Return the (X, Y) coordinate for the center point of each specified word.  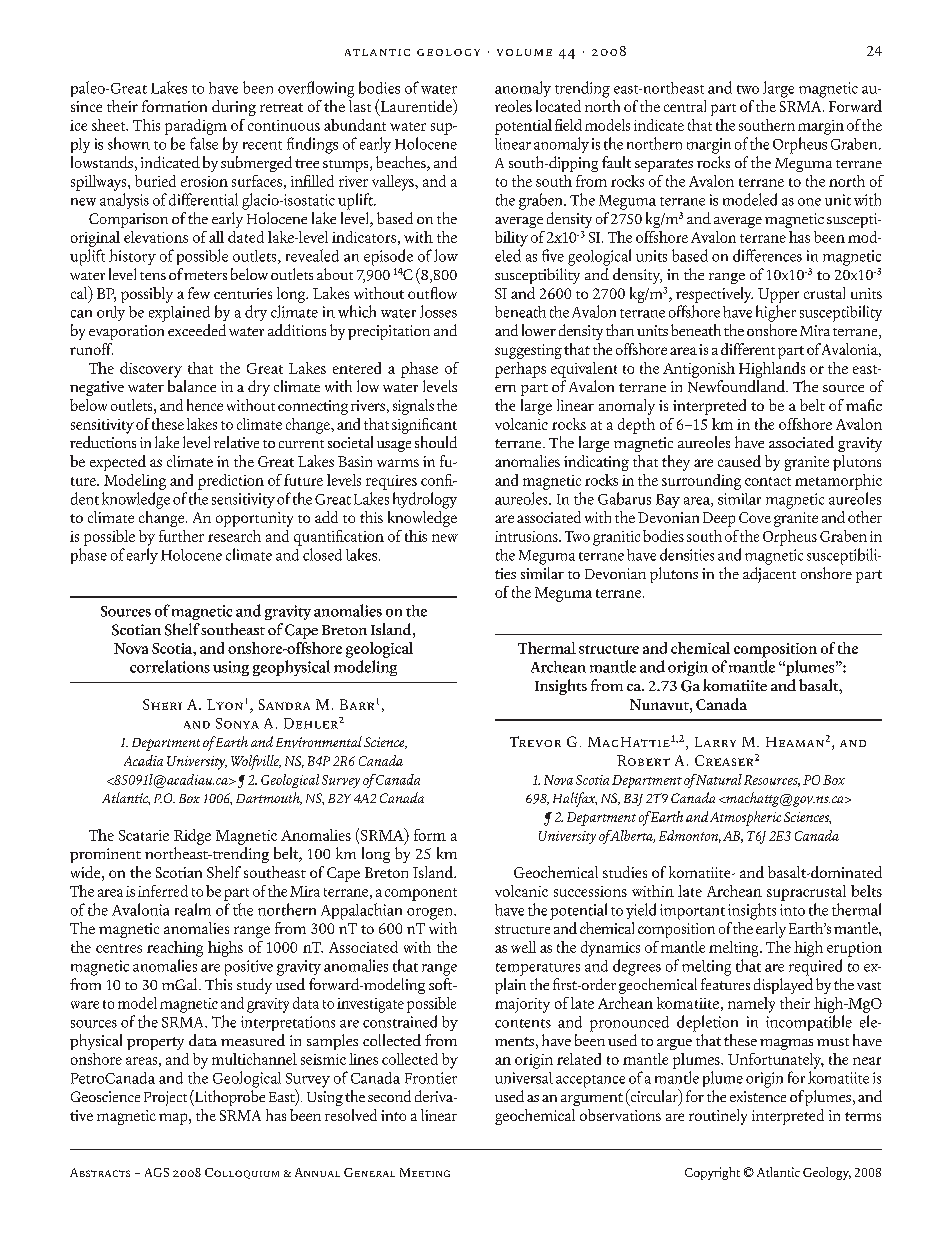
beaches (402, 163)
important (692, 912)
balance (192, 384)
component (421, 894)
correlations (170, 666)
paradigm (196, 127)
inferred (163, 891)
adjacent (769, 573)
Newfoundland (737, 385)
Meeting (425, 1172)
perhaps (520, 370)
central (685, 106)
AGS (157, 1172)
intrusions (527, 536)
